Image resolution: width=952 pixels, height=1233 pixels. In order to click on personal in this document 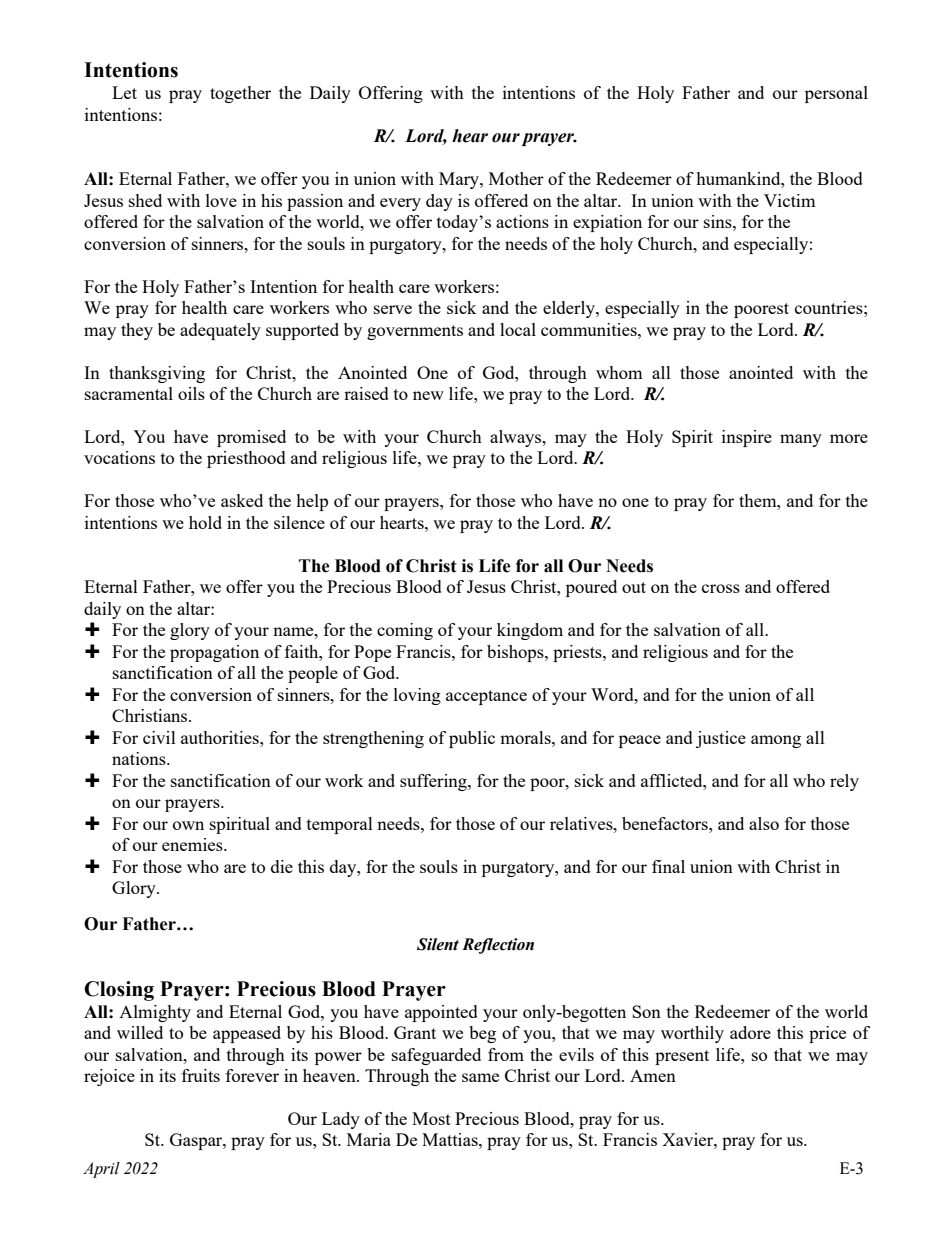, I will do `click(836, 94)`.
